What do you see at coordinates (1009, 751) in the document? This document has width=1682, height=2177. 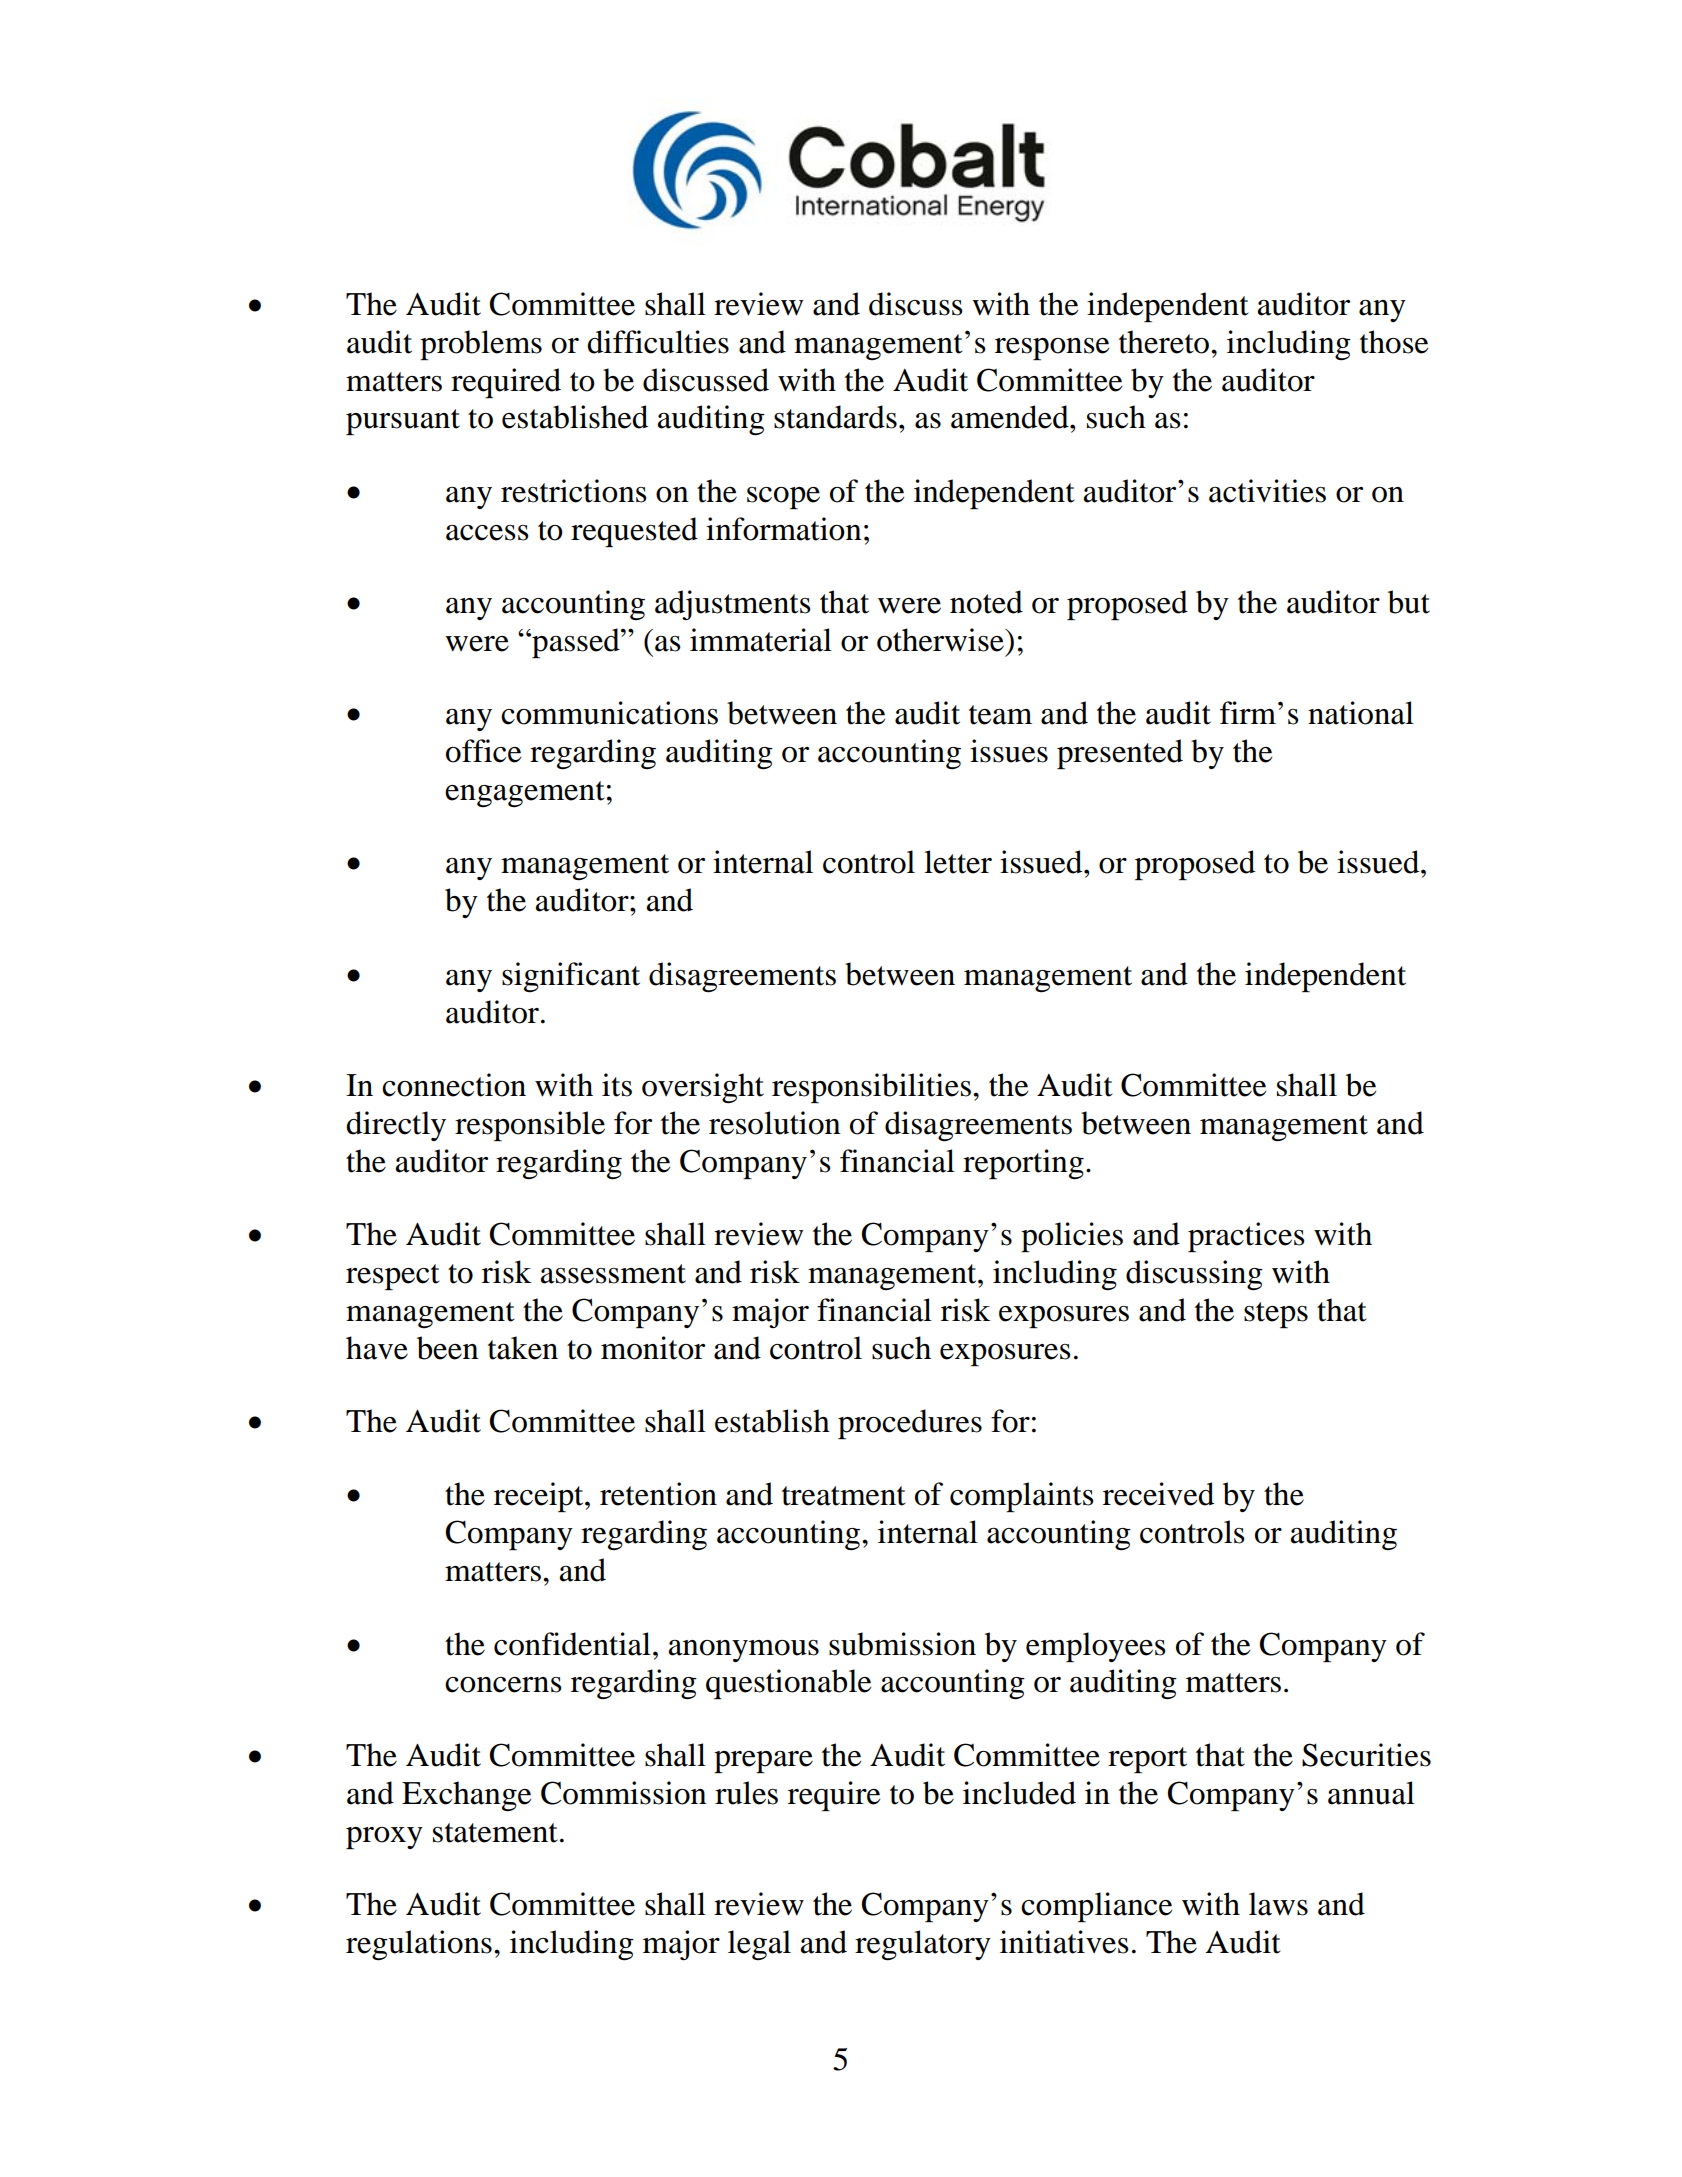 I see `issues` at bounding box center [1009, 751].
